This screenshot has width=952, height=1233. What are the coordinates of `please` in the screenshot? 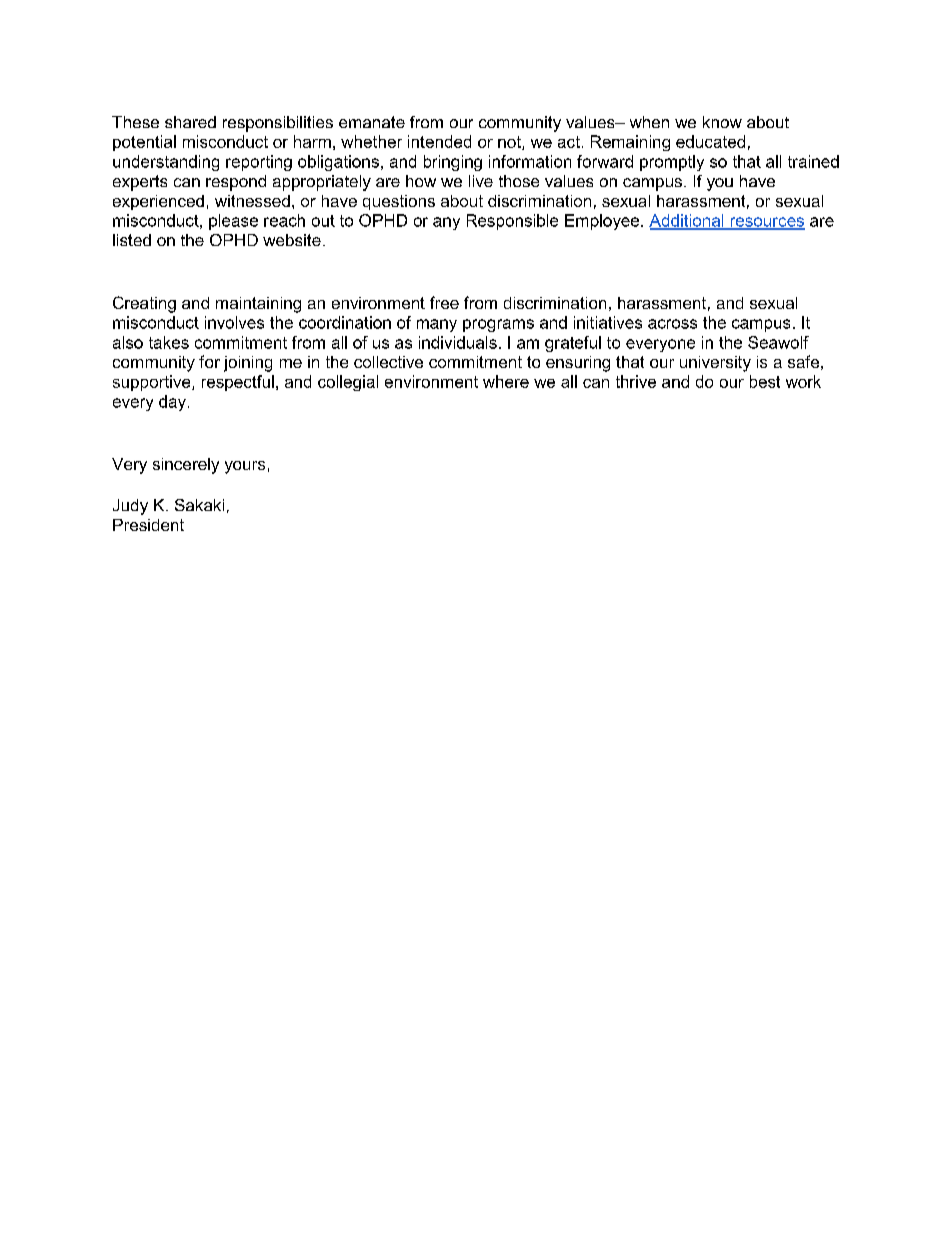 It's located at (233, 222).
